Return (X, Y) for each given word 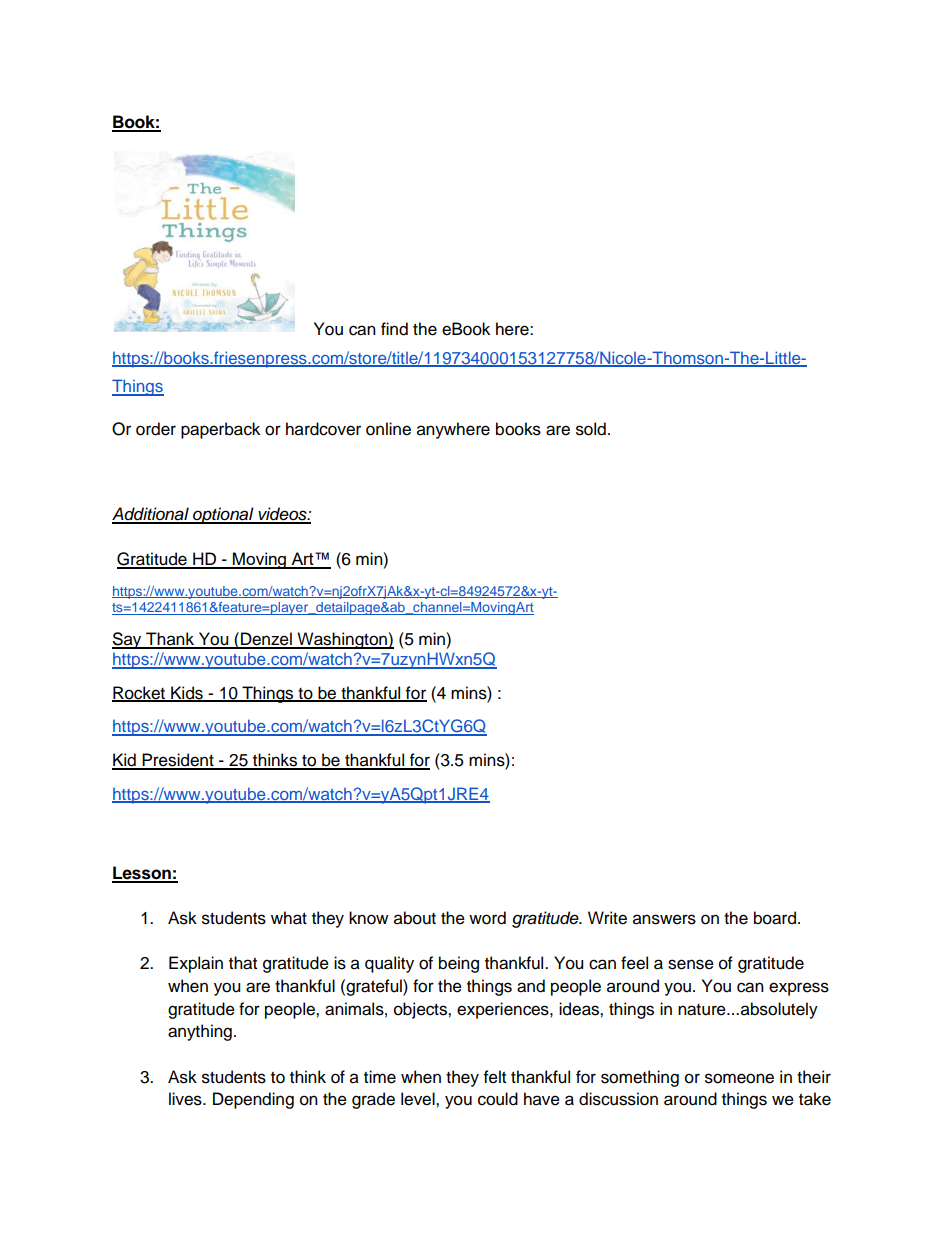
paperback (220, 430)
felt (495, 1077)
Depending (253, 1100)
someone (739, 1078)
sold (591, 429)
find (394, 329)
